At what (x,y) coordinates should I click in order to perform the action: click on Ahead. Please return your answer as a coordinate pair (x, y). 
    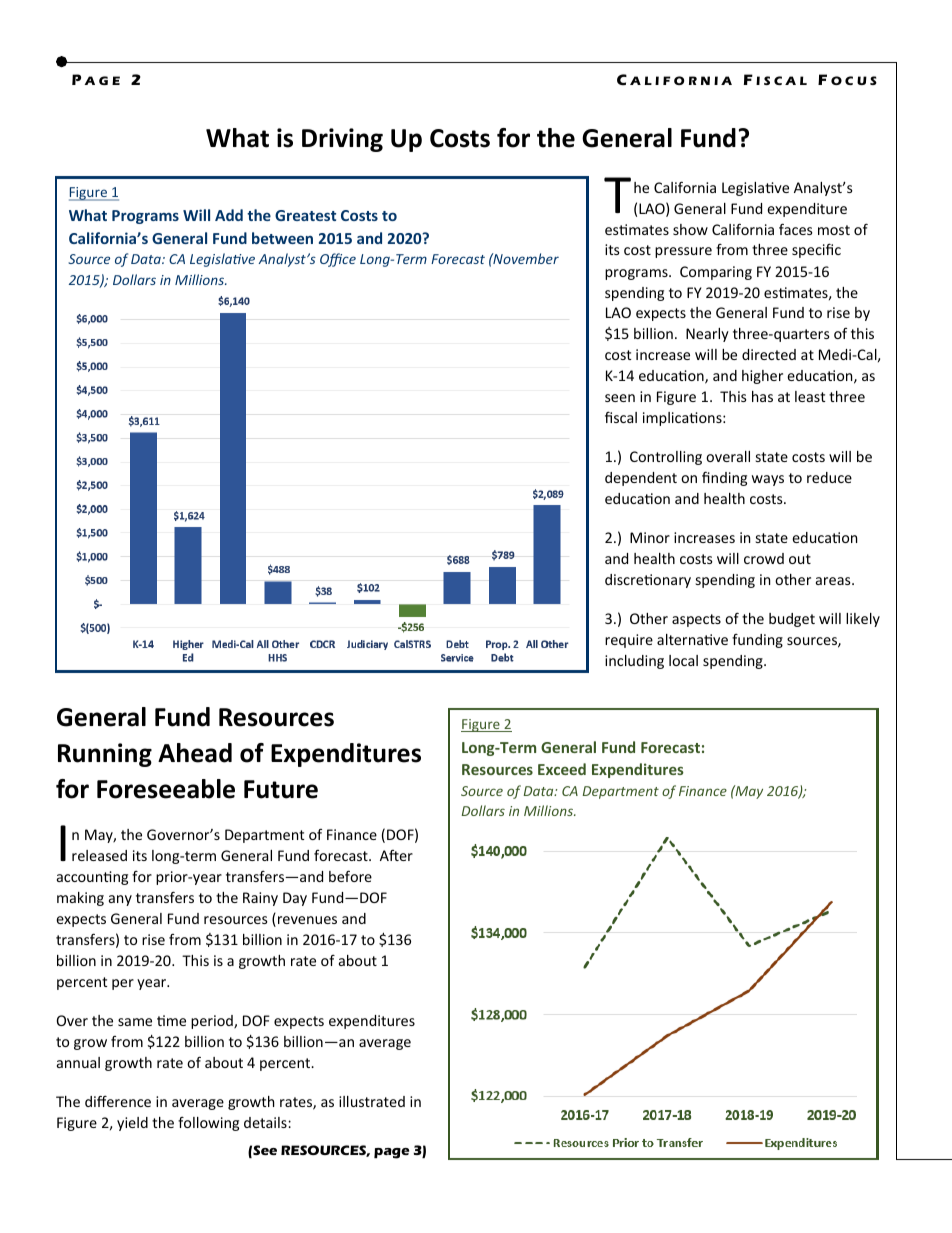
    Looking at the image, I should click on (195, 753).
